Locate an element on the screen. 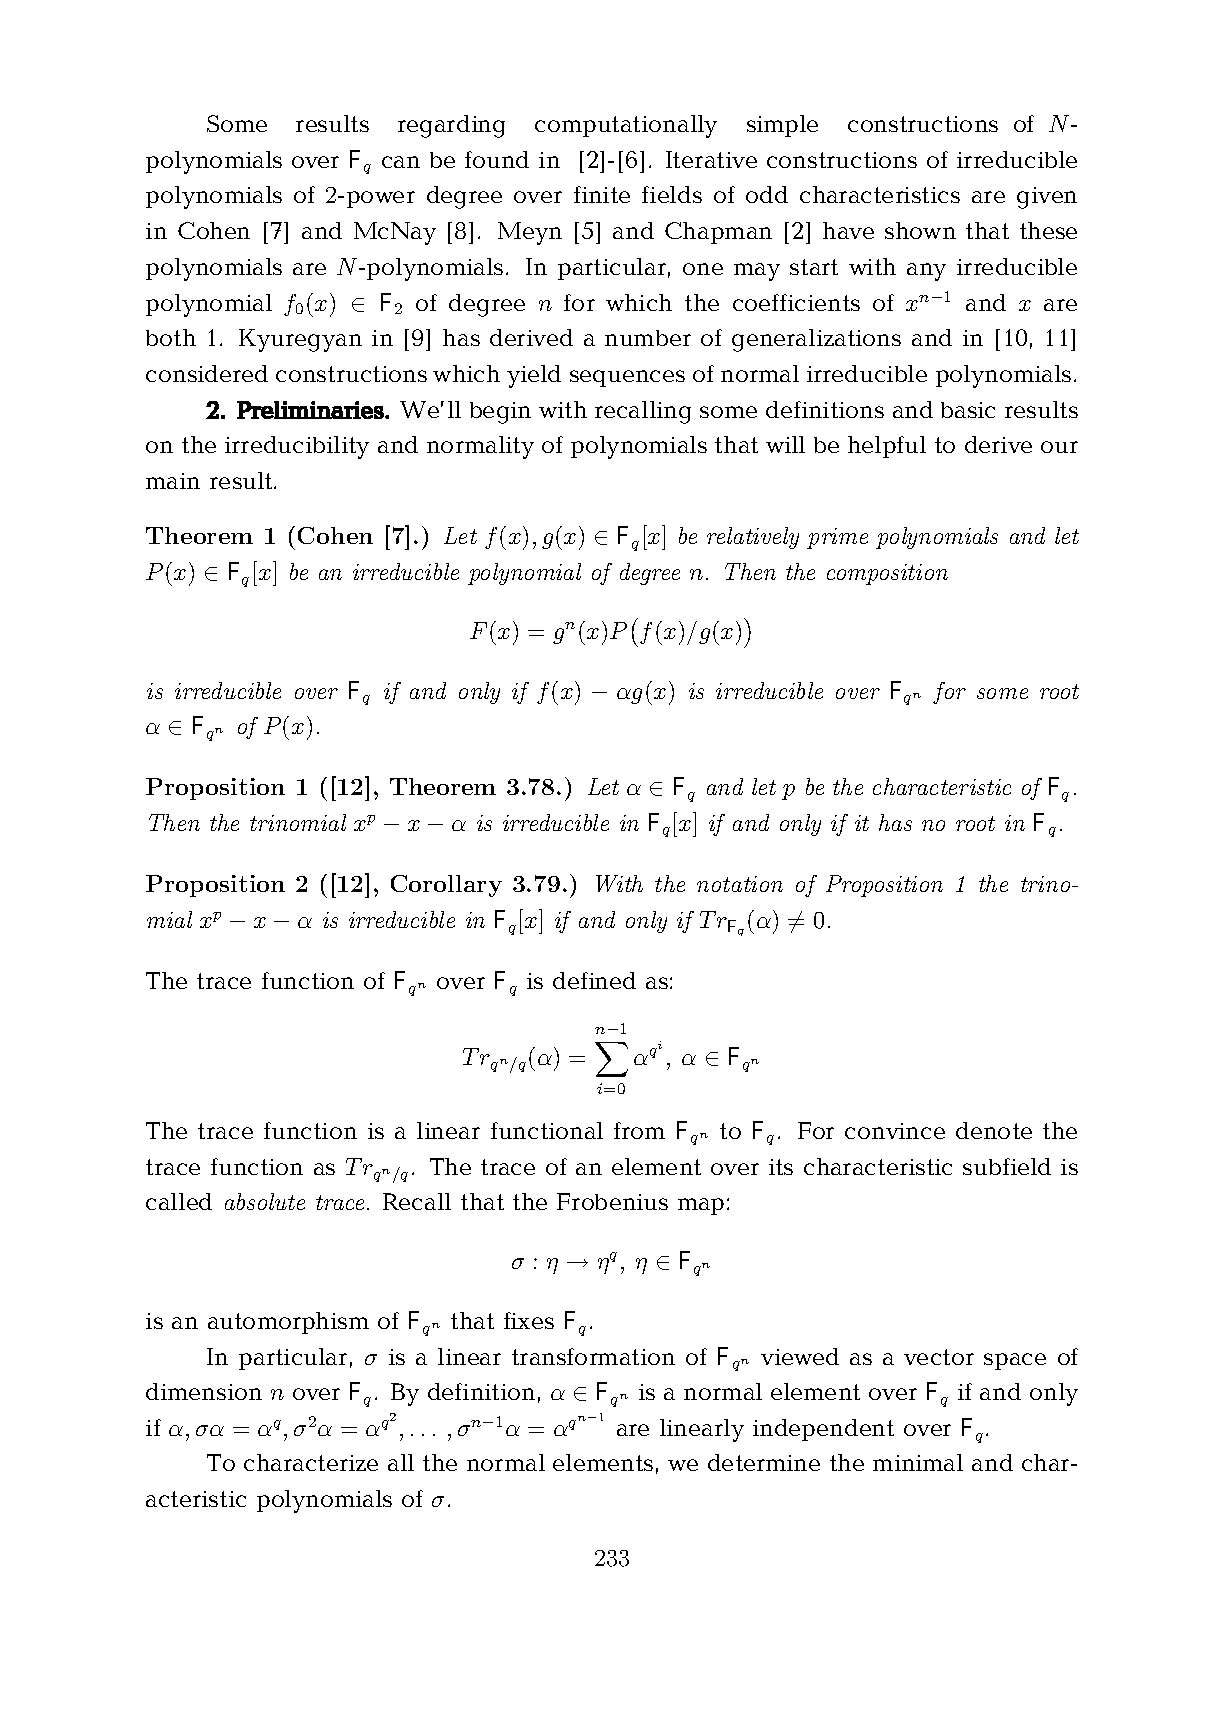 The height and width of the screenshot is (1730, 1224). finite is located at coordinates (602, 194).
